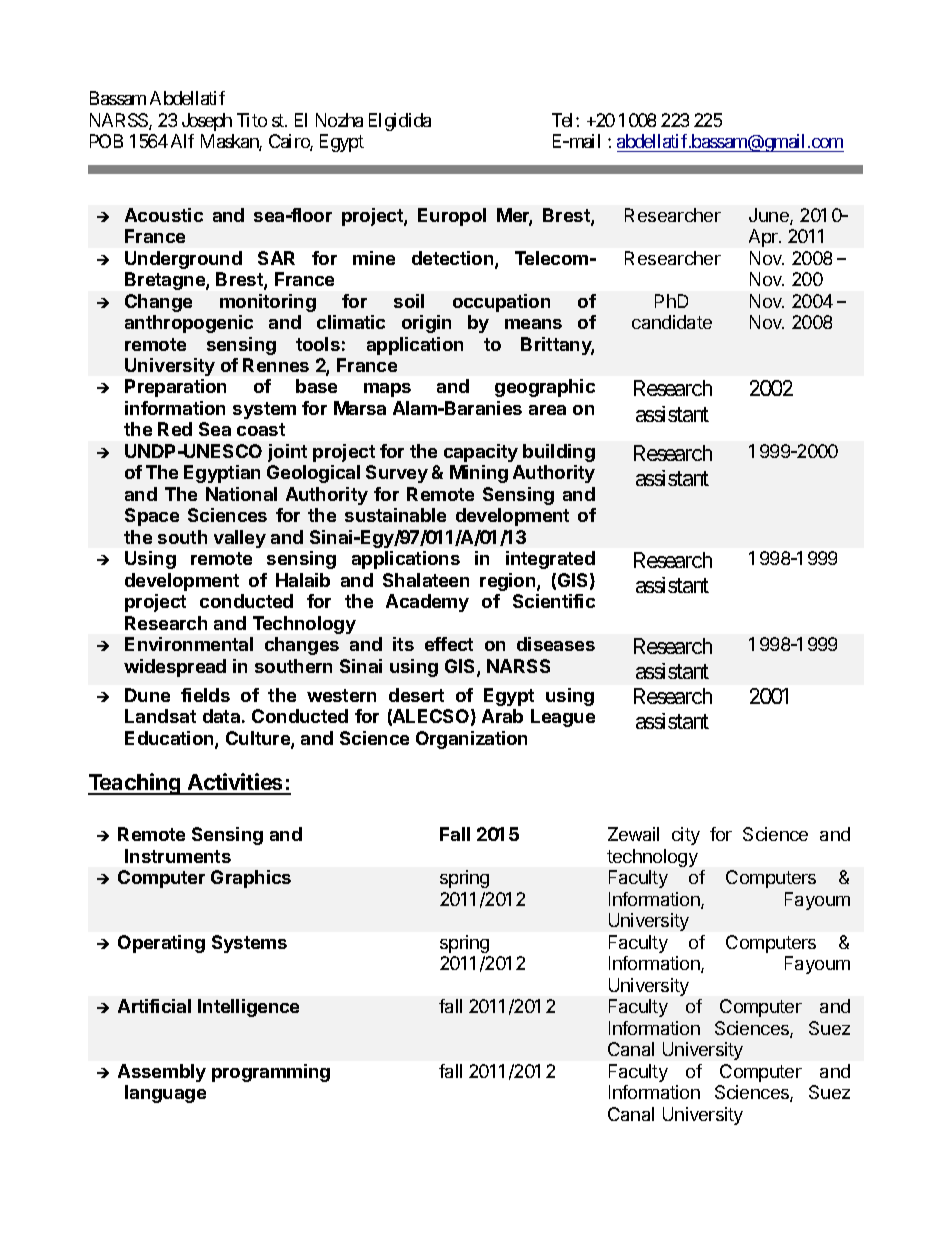 This document has width=952, height=1233. Describe the element at coordinates (471, 740) in the document. I see `Organization` at that location.
